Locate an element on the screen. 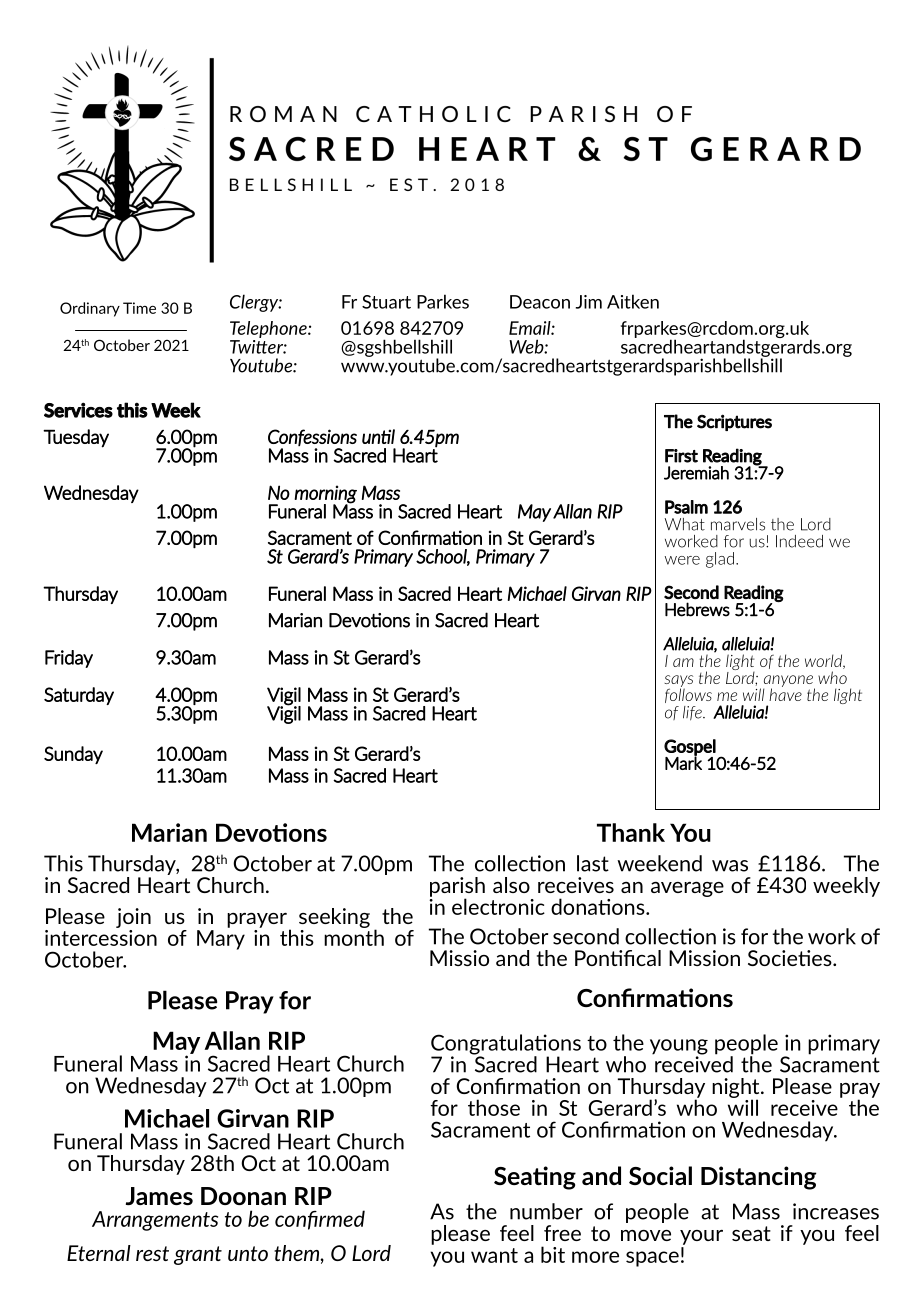 The height and width of the screenshot is (1308, 924). Arrangements is located at coordinates (155, 1221).
